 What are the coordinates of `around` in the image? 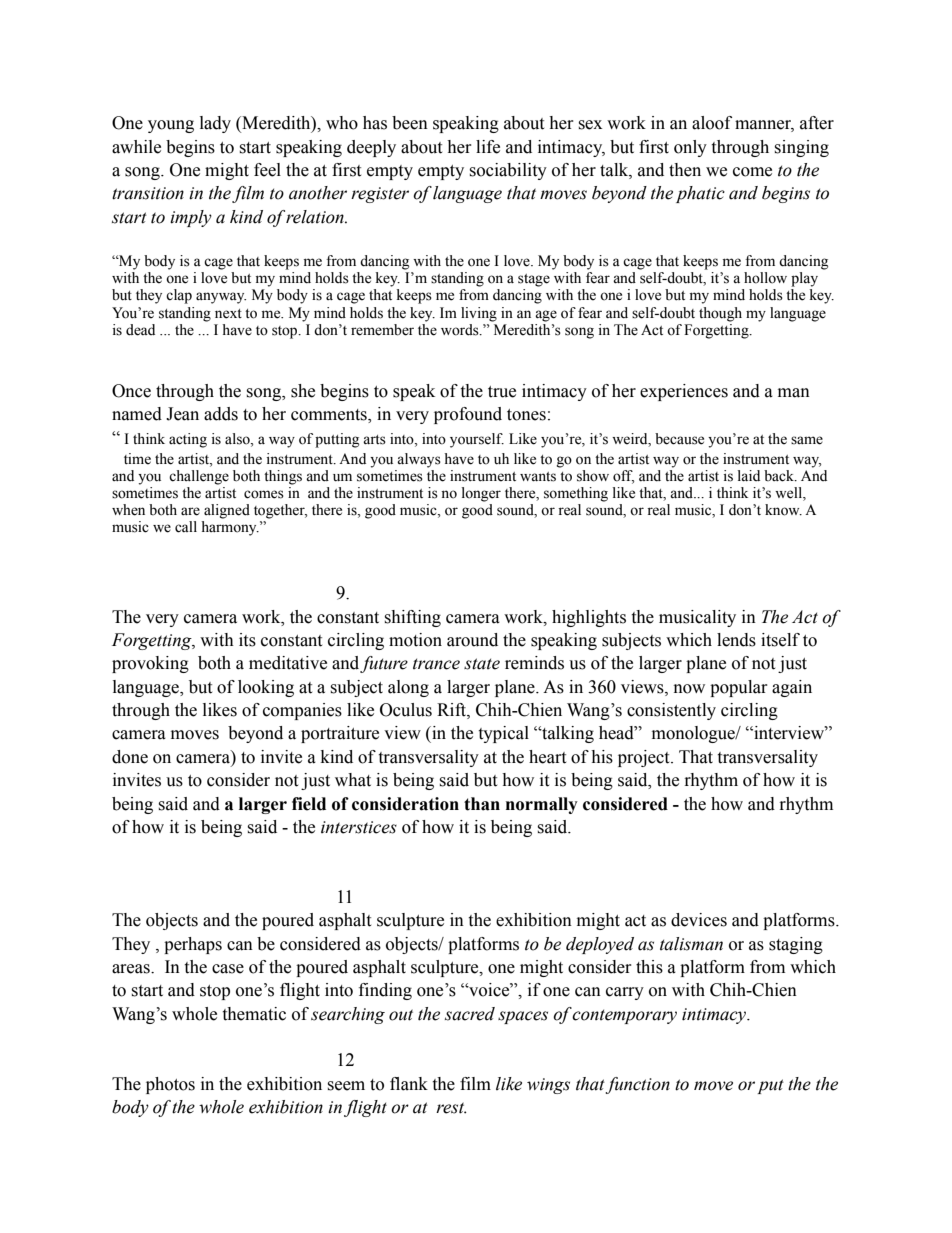 It's located at (472, 640).
